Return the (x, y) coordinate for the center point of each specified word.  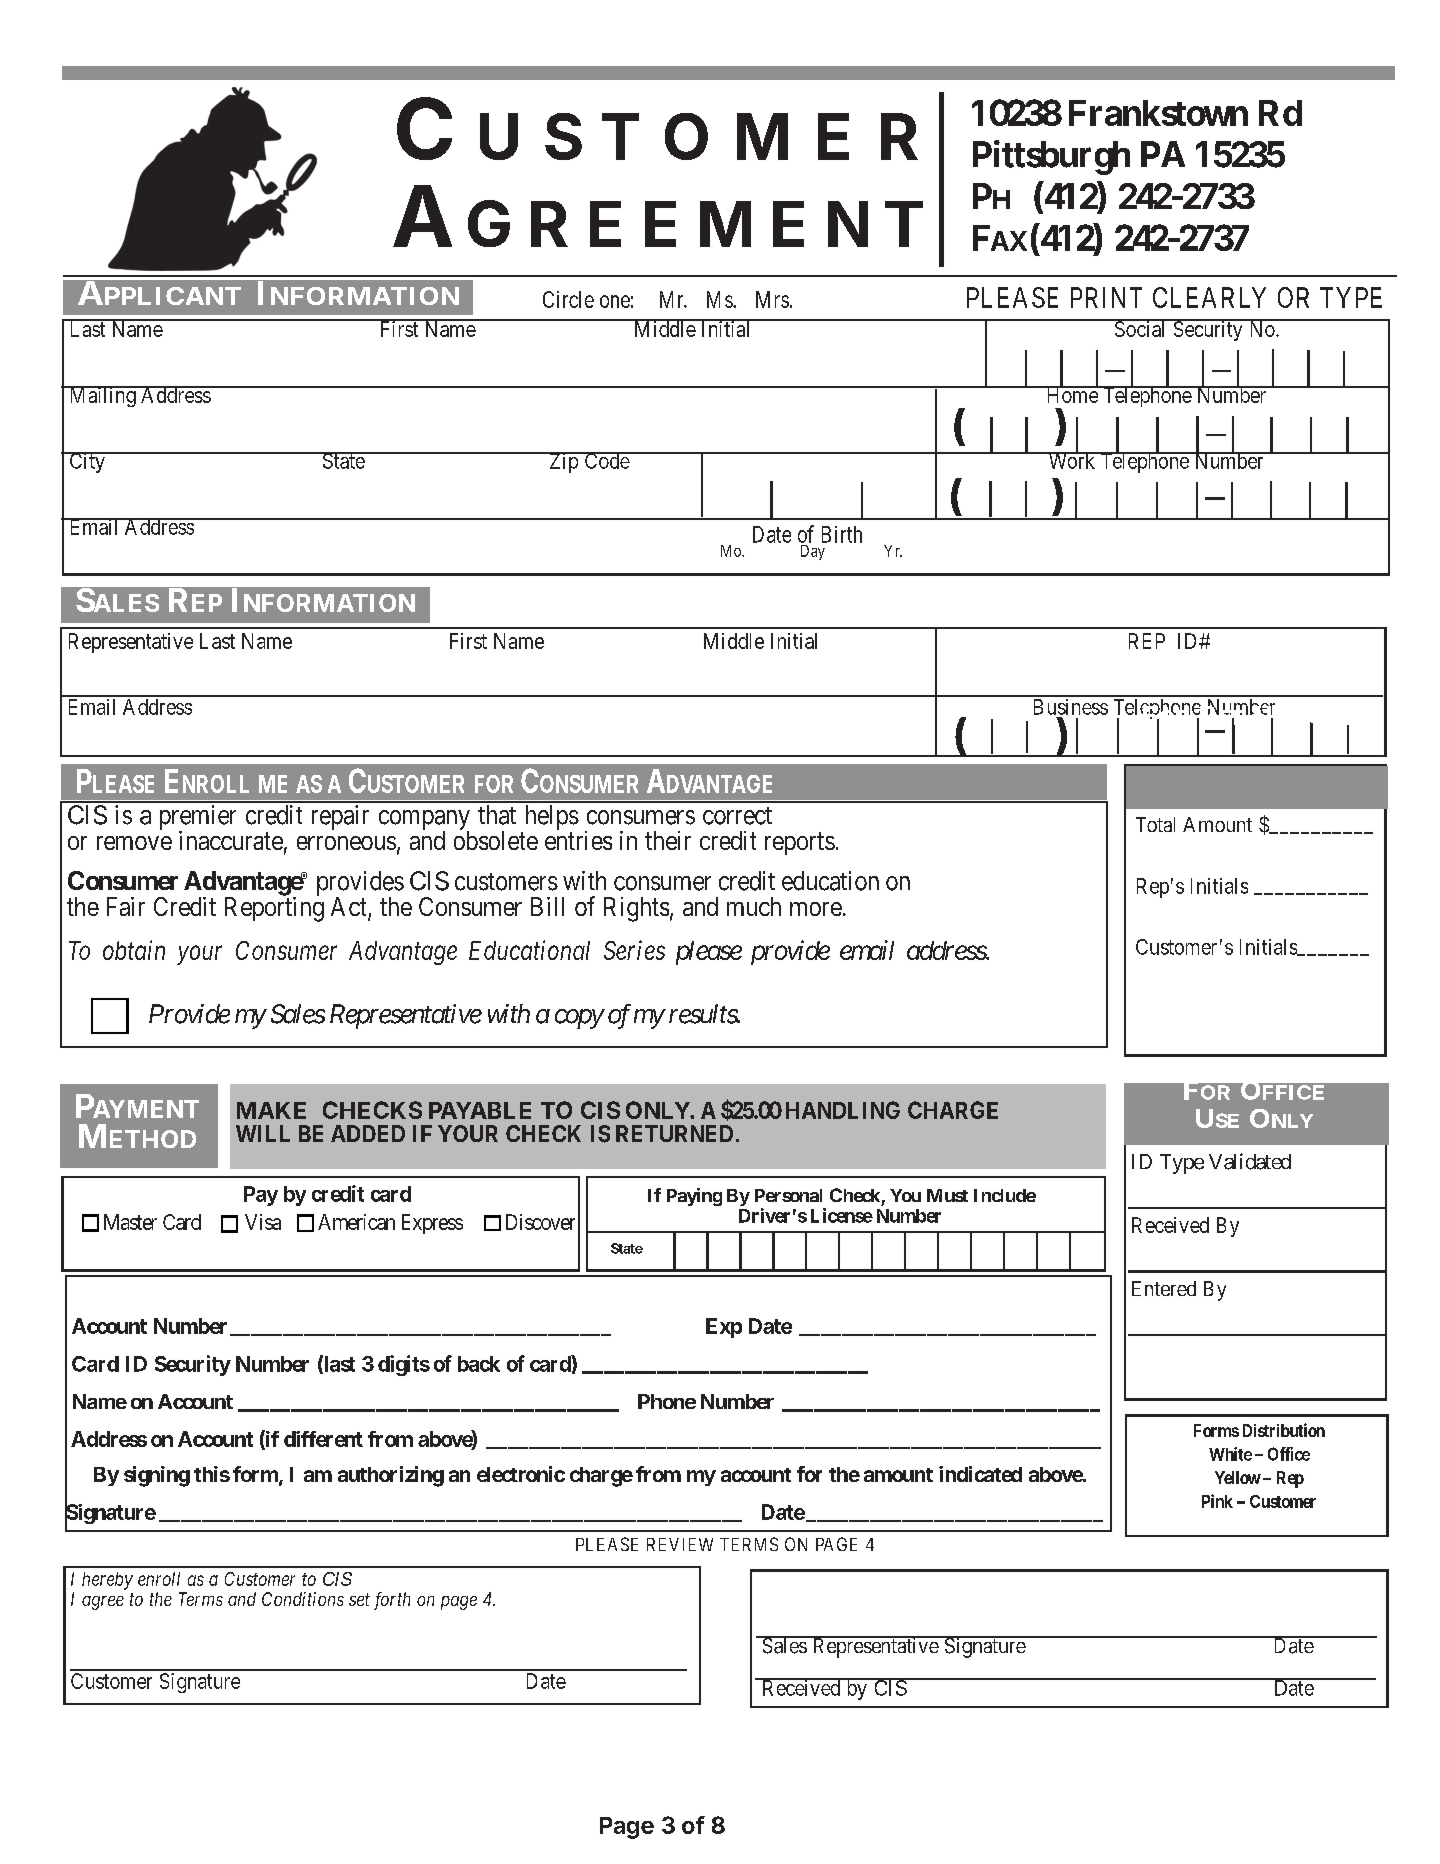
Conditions (303, 1599)
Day (813, 552)
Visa (263, 1222)
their (668, 840)
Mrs (772, 299)
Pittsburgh (1051, 157)
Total (1155, 824)
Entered (1164, 1288)
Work (1072, 460)
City (87, 462)
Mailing (102, 396)
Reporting (274, 909)
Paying (694, 1197)
